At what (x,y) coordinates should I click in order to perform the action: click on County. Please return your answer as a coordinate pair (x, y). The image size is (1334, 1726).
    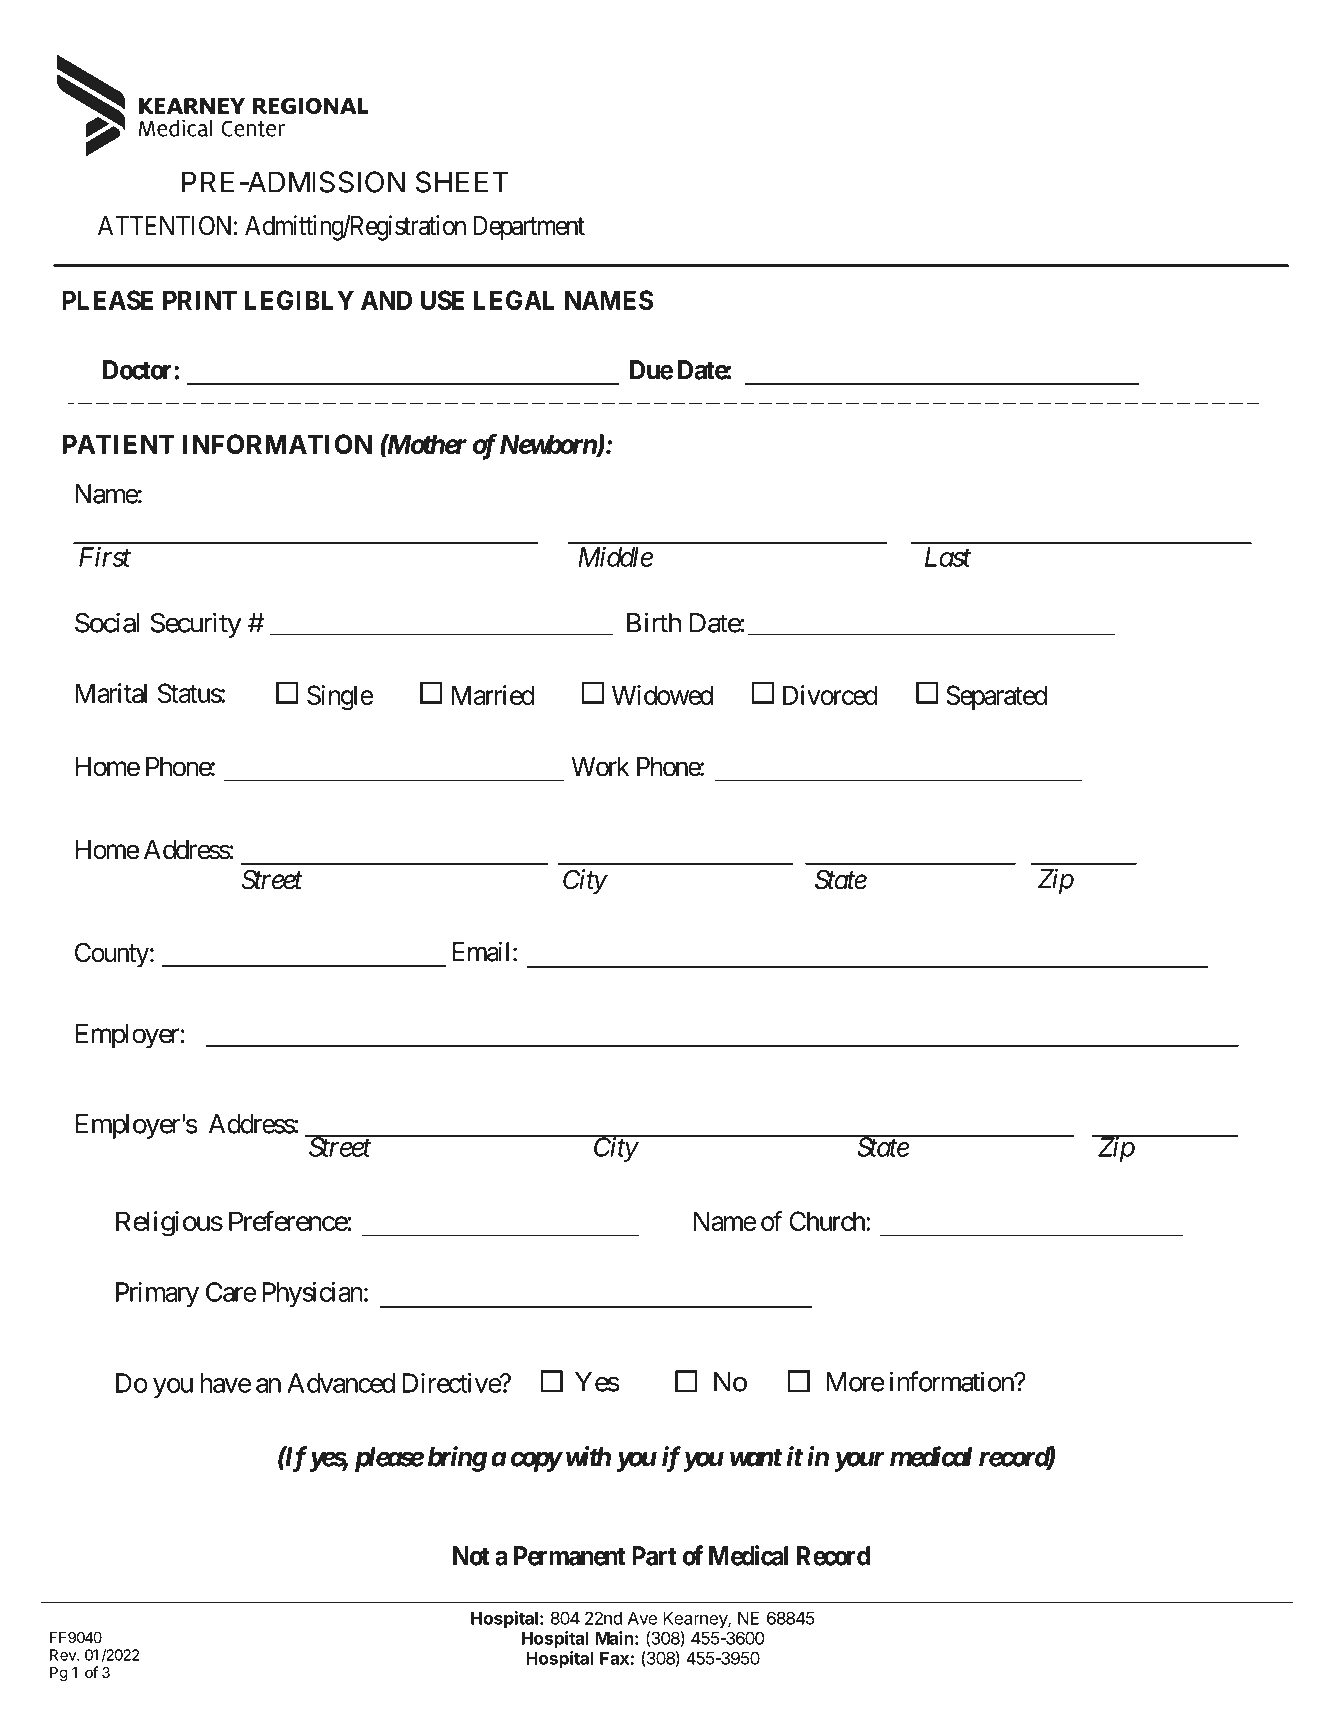
    Looking at the image, I should click on (112, 955).
